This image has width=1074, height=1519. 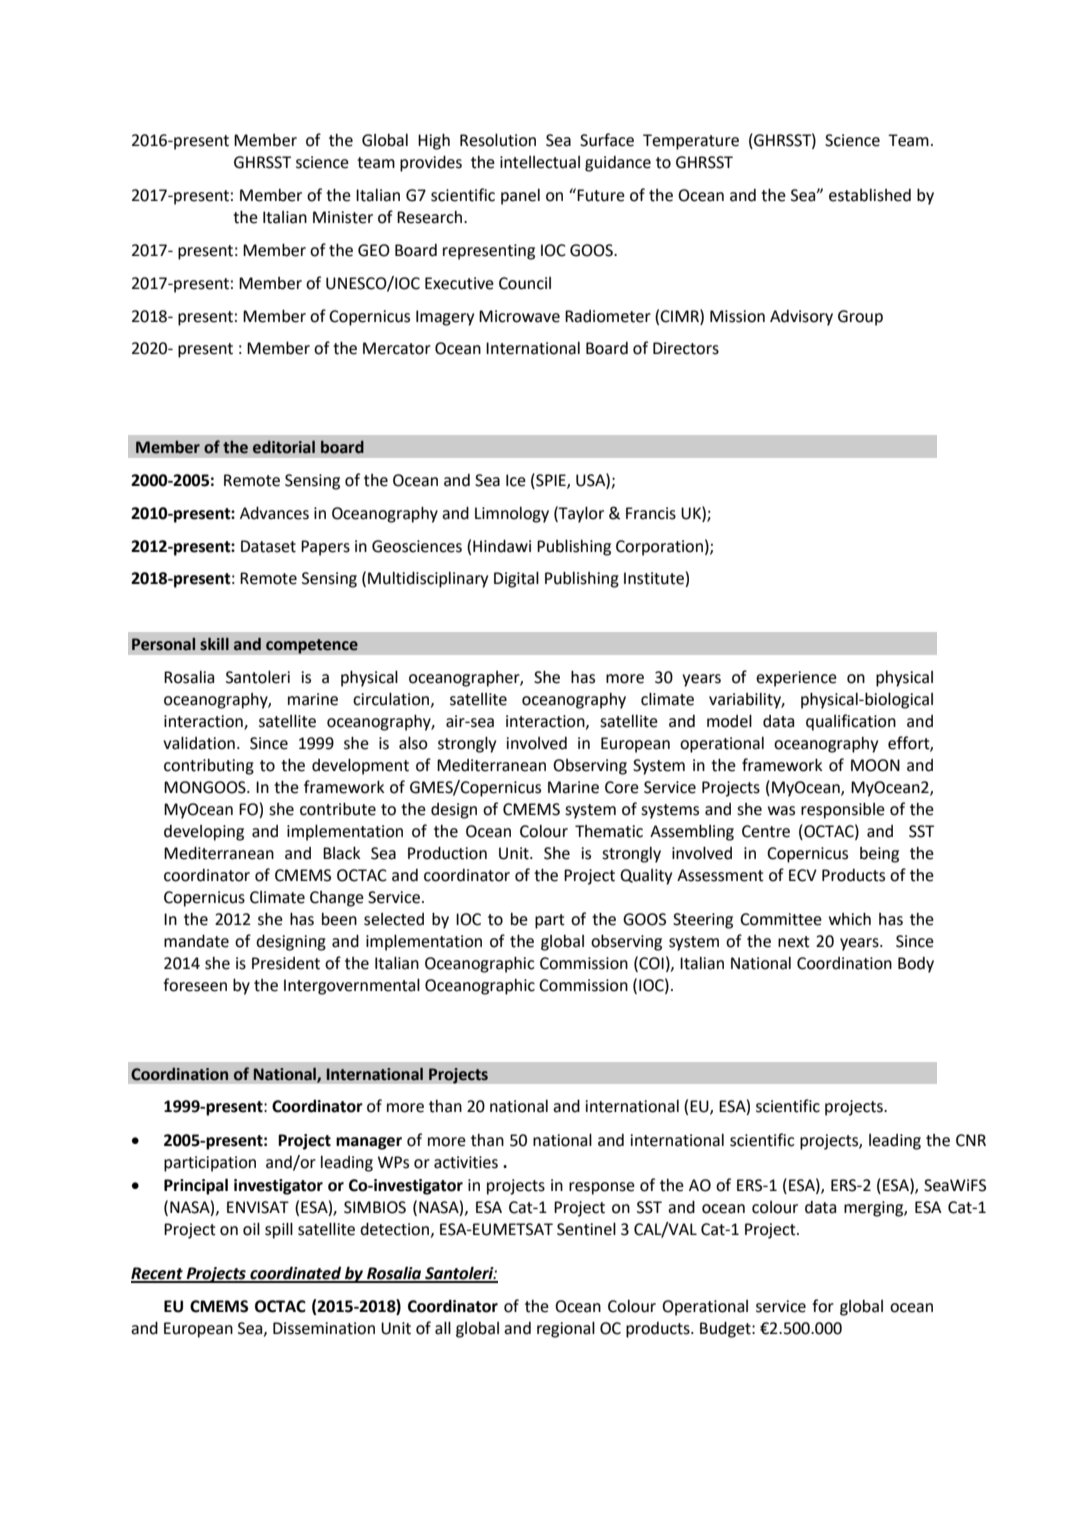 What do you see at coordinates (199, 743) in the image?
I see `validation` at bounding box center [199, 743].
